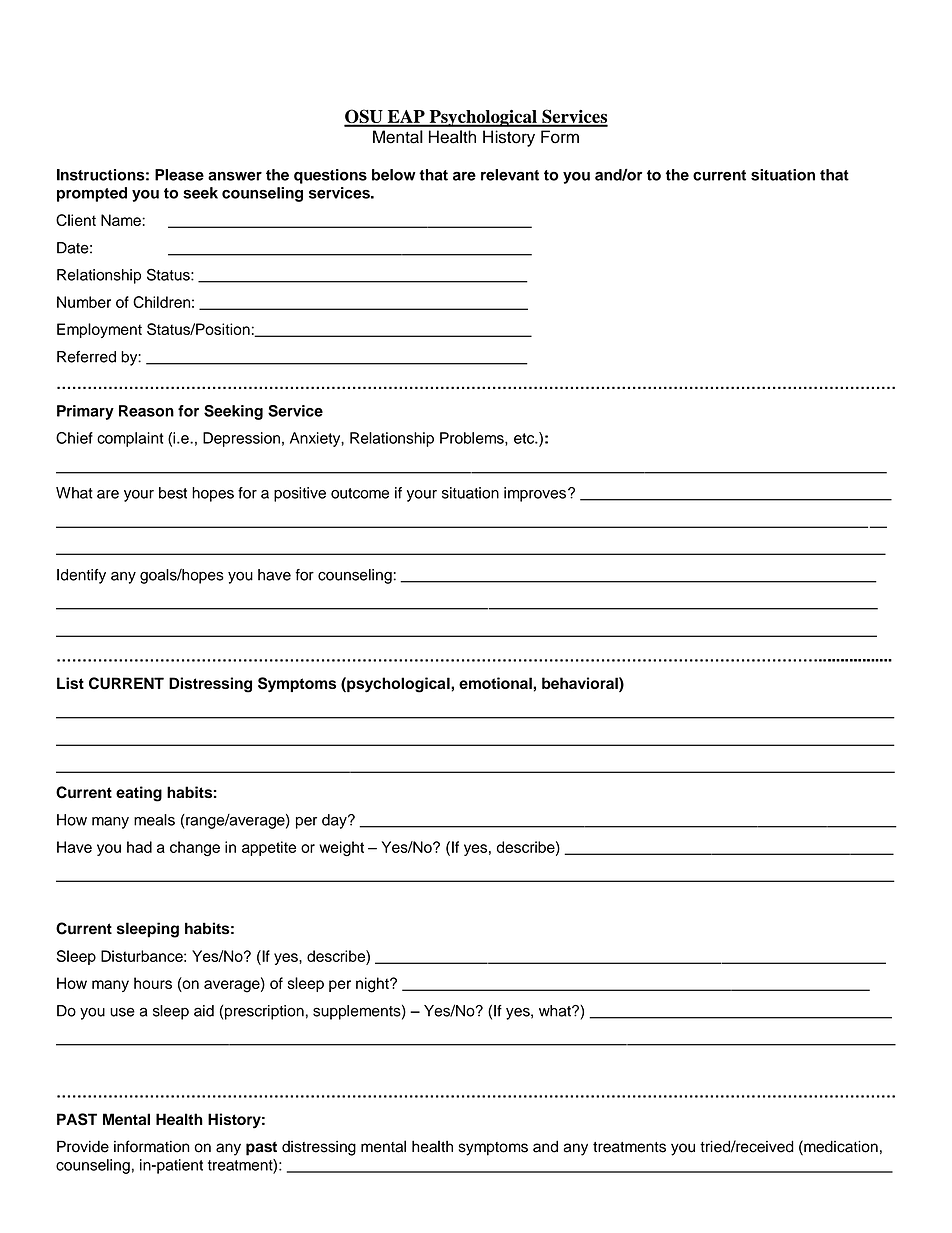  What do you see at coordinates (496, 683) in the document?
I see `emotional` at bounding box center [496, 683].
